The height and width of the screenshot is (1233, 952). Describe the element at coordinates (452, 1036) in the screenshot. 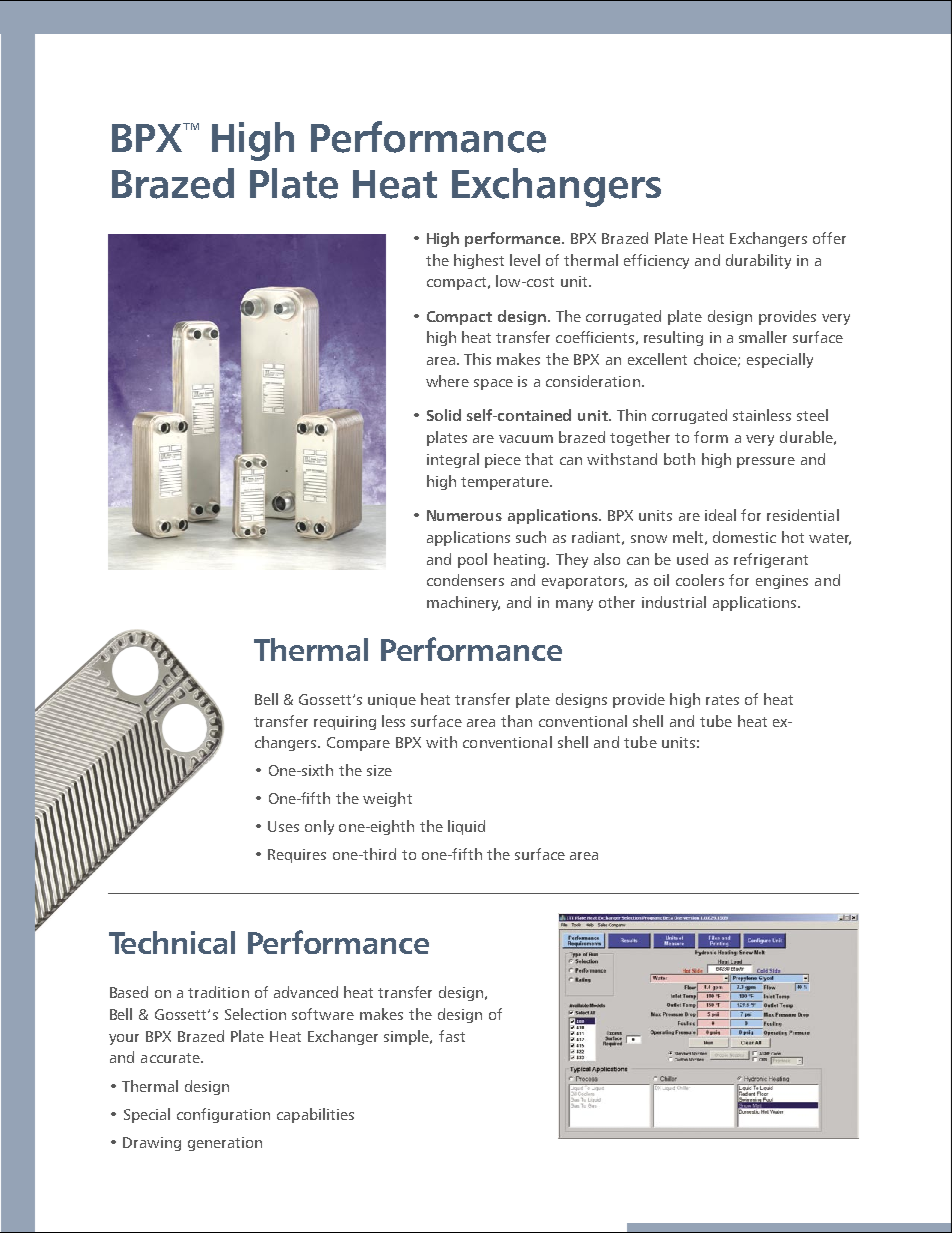

I see `fast` at that location.
